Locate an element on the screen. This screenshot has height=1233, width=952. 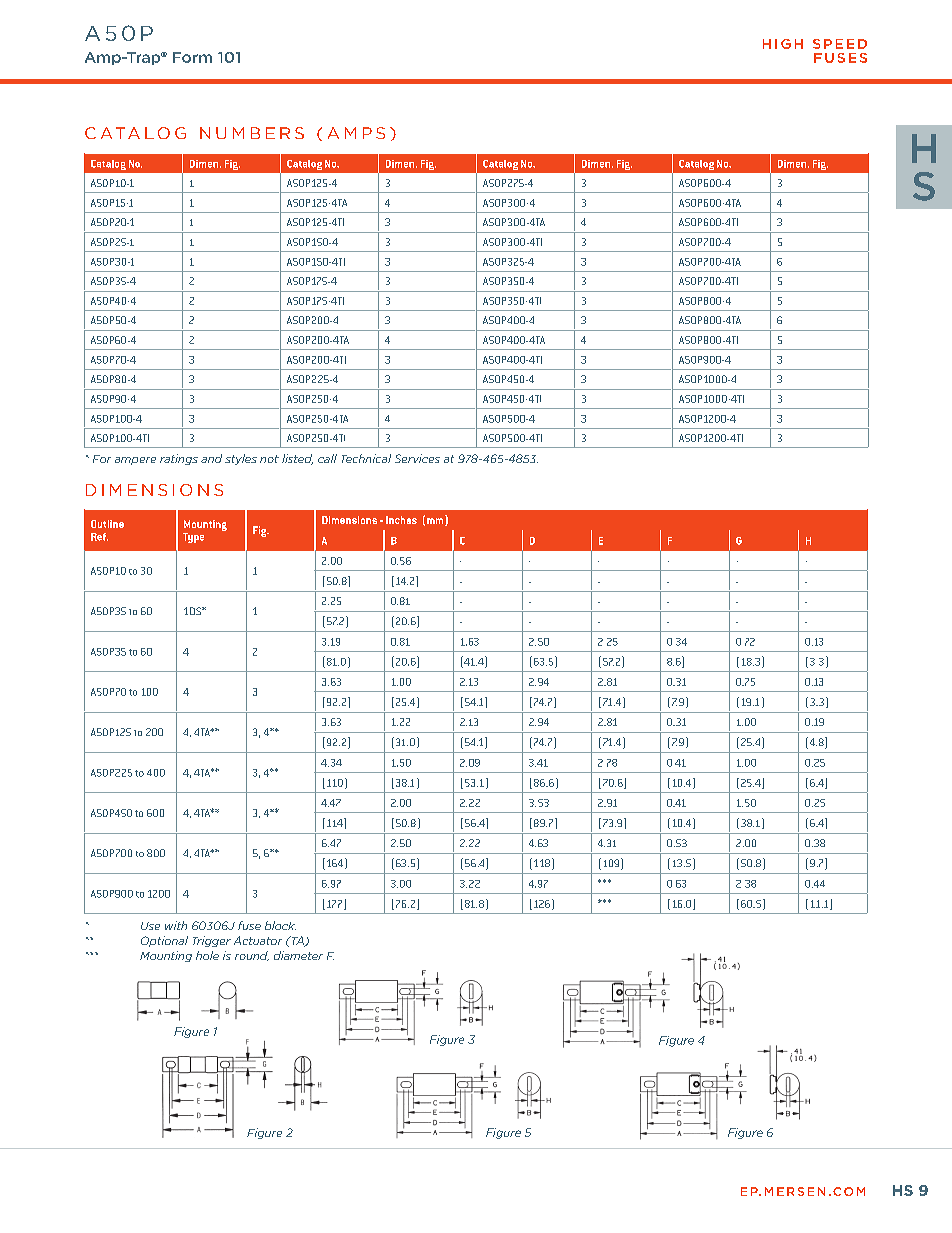
Inches is located at coordinates (401, 520).
